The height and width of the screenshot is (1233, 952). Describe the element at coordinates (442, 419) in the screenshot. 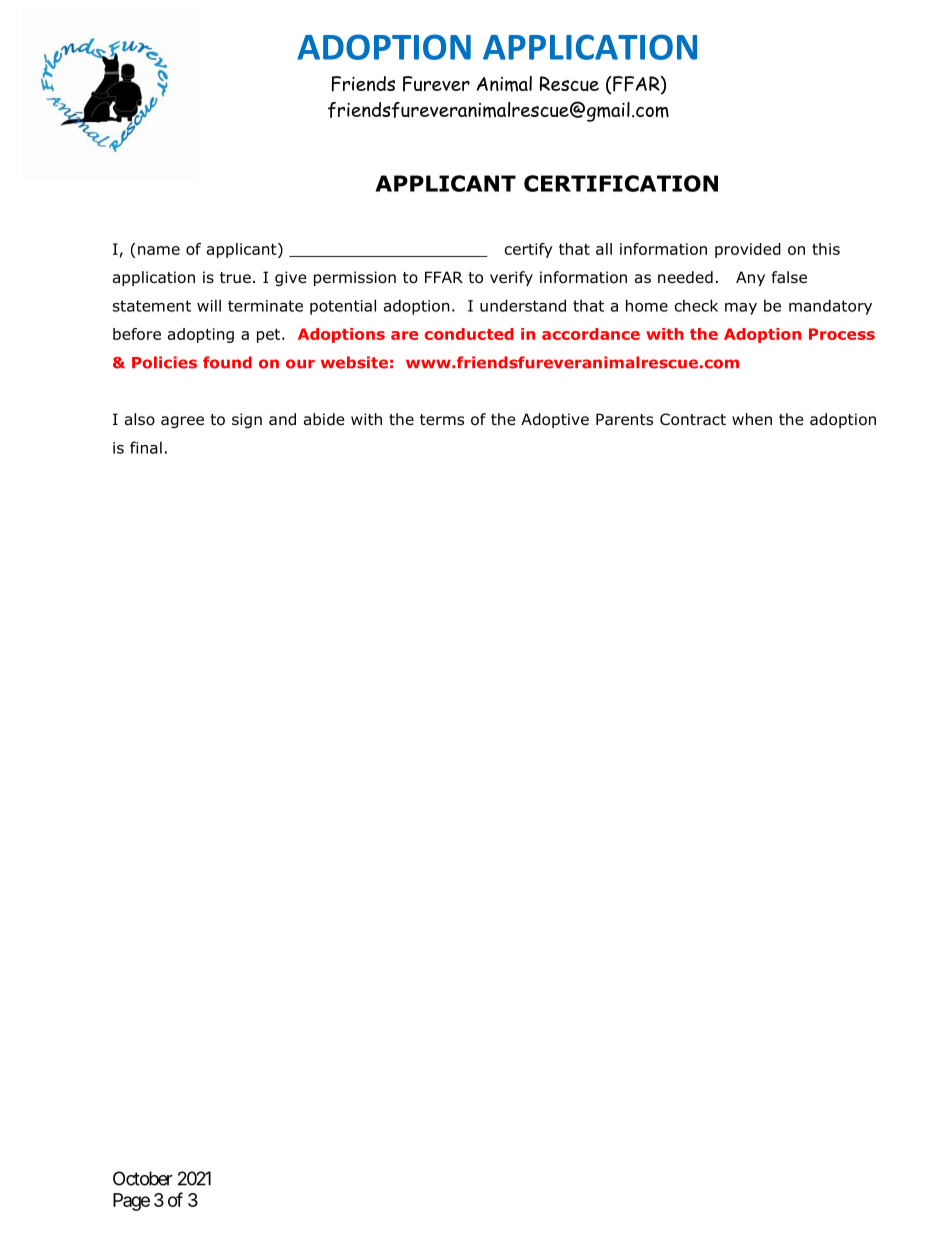

I see `terms` at that location.
